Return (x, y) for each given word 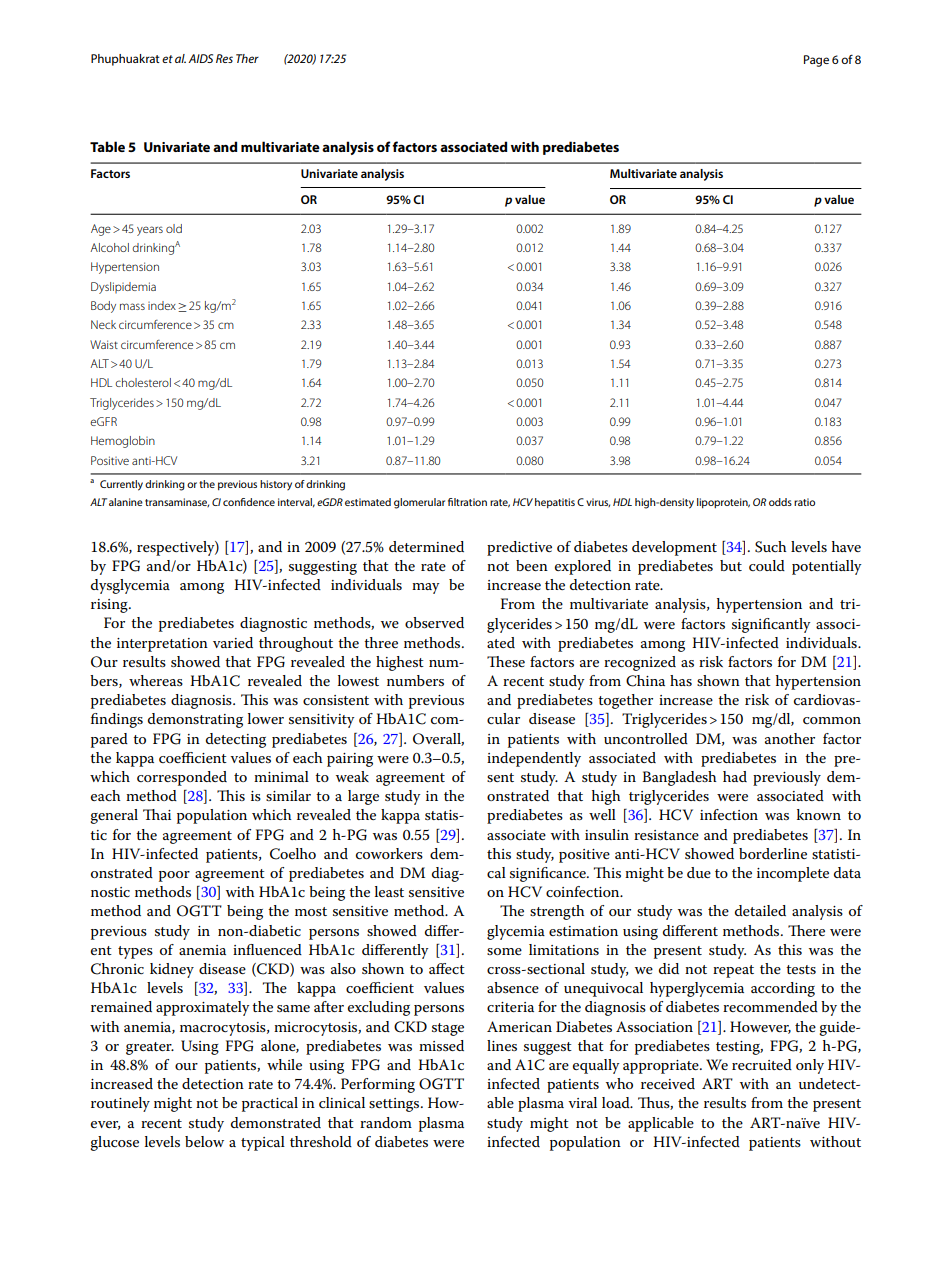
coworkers (389, 853)
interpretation (162, 645)
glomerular (419, 503)
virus (598, 502)
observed (434, 622)
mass (132, 306)
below (204, 1141)
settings (395, 1105)
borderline (773, 853)
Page (816, 61)
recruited (762, 1064)
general (114, 816)
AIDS (200, 58)
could (767, 565)
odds (780, 502)
